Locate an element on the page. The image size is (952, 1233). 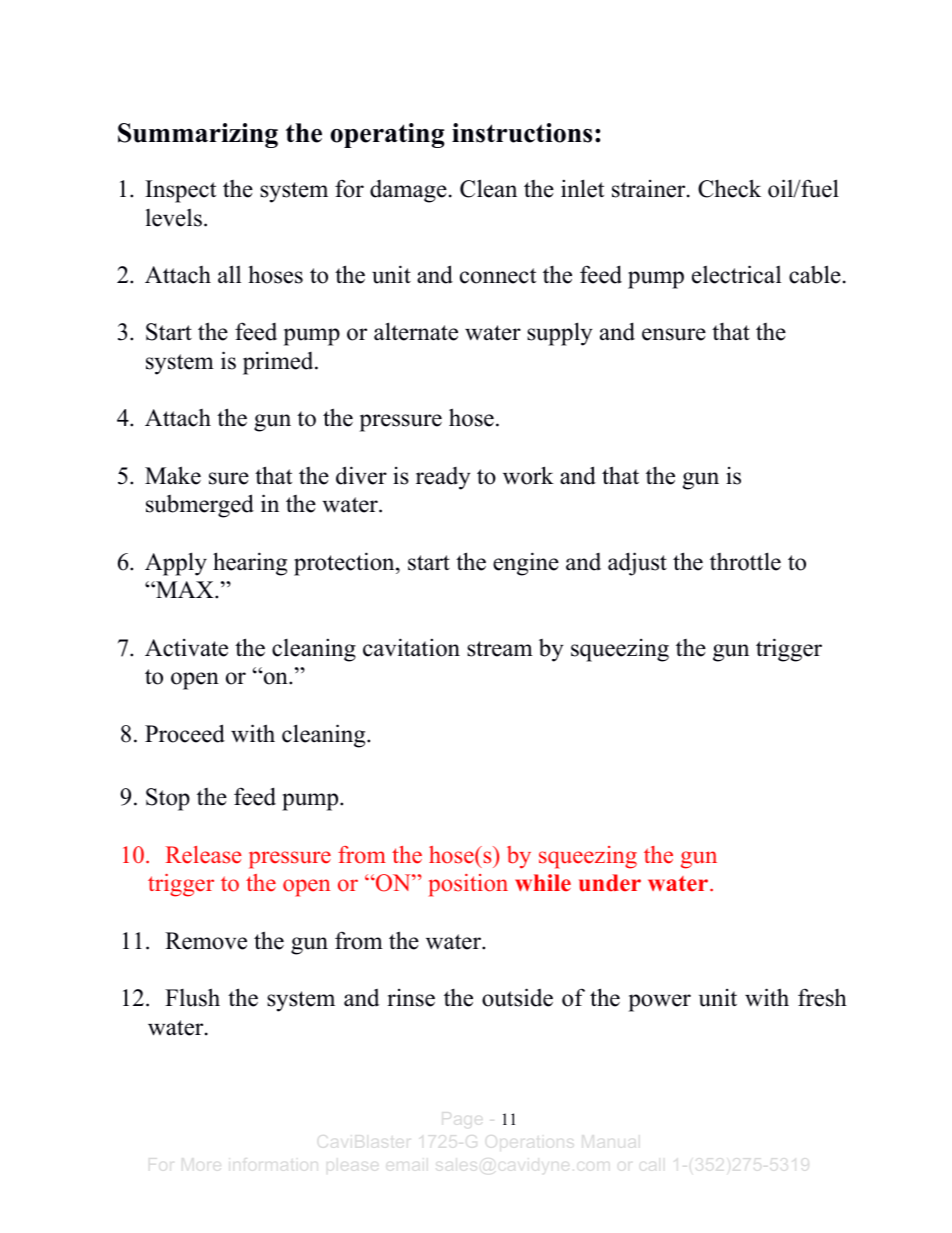
position is located at coordinates (468, 885).
